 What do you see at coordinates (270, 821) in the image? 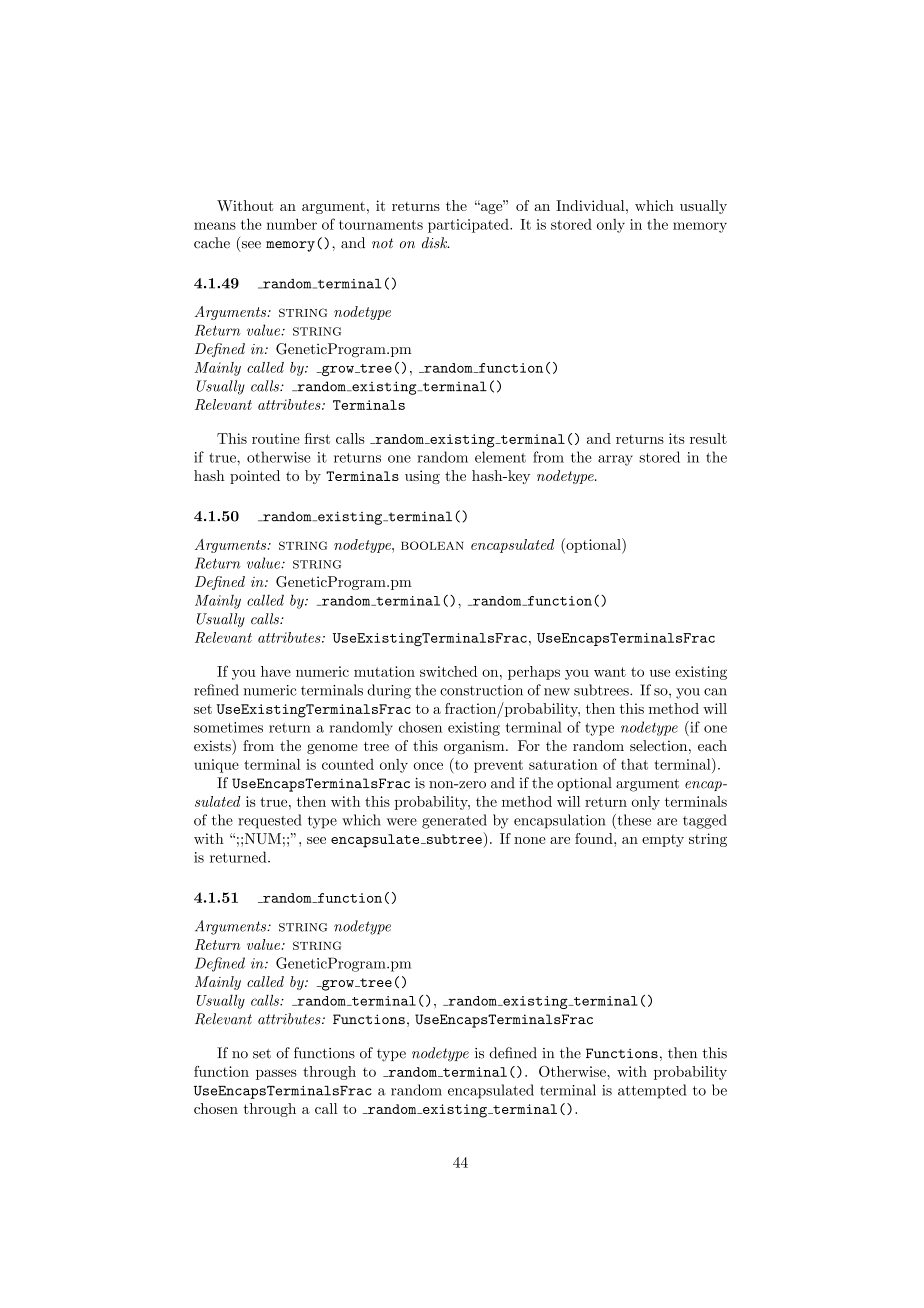
I see `requested` at bounding box center [270, 821].
